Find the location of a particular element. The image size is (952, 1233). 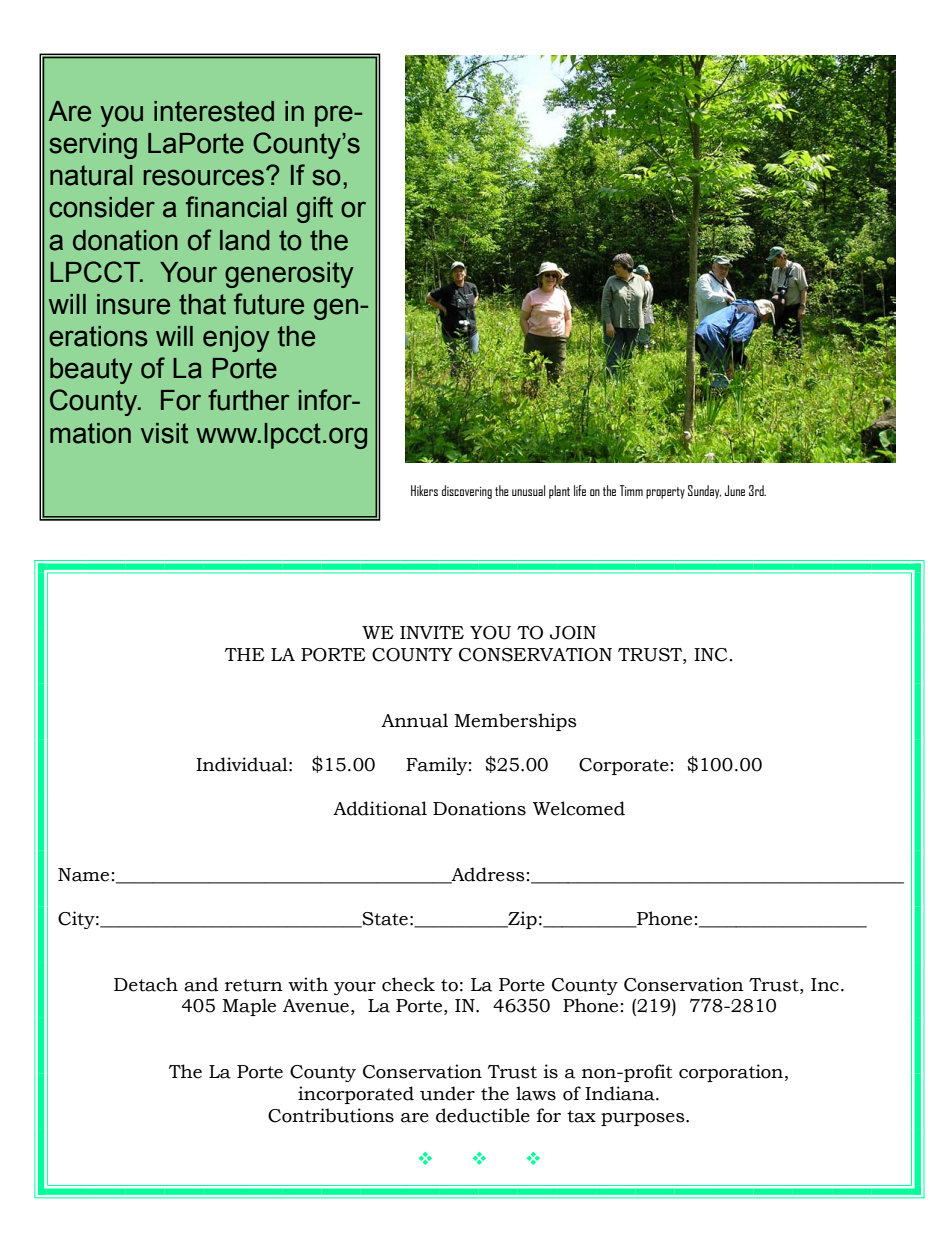

INVITE is located at coordinates (432, 632).
